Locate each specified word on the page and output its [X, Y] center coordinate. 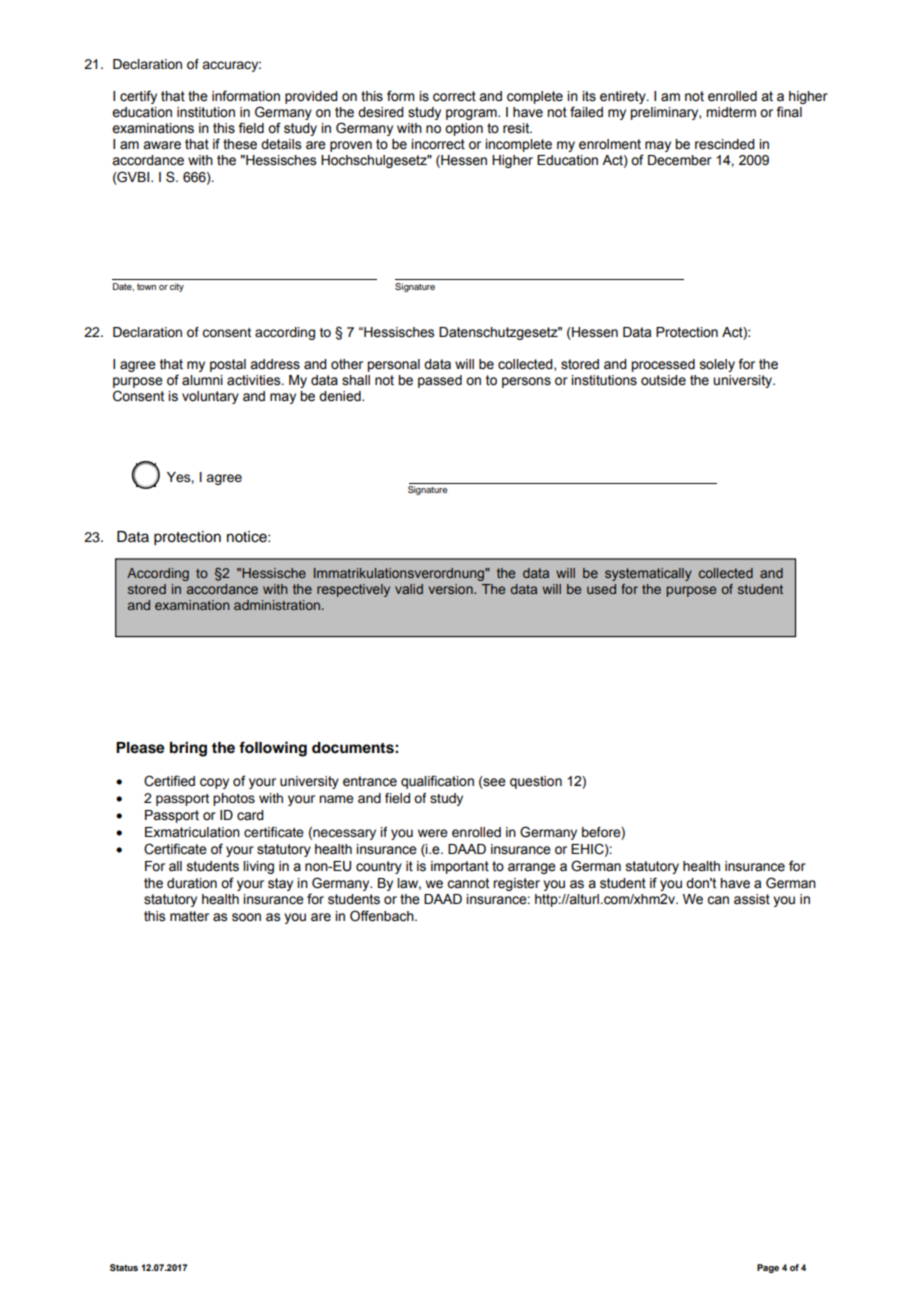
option [464, 129]
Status [124, 1267]
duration [192, 883]
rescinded [725, 144]
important [460, 867]
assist [752, 899]
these [240, 144]
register [516, 884]
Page [768, 1268]
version [452, 589]
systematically [648, 574]
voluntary [210, 397]
